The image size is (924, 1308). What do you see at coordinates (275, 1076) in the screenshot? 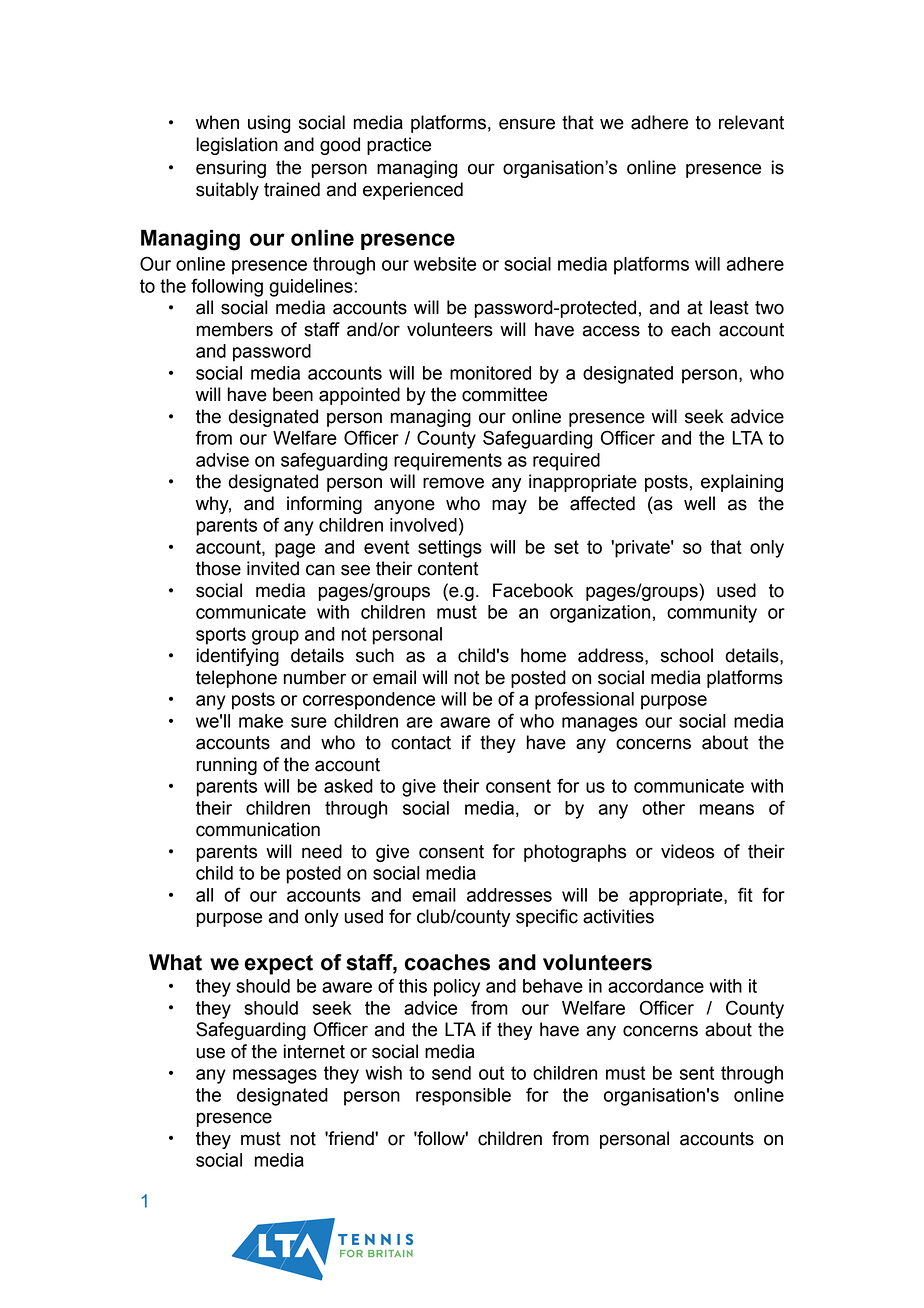
I see `messages` at bounding box center [275, 1076].
